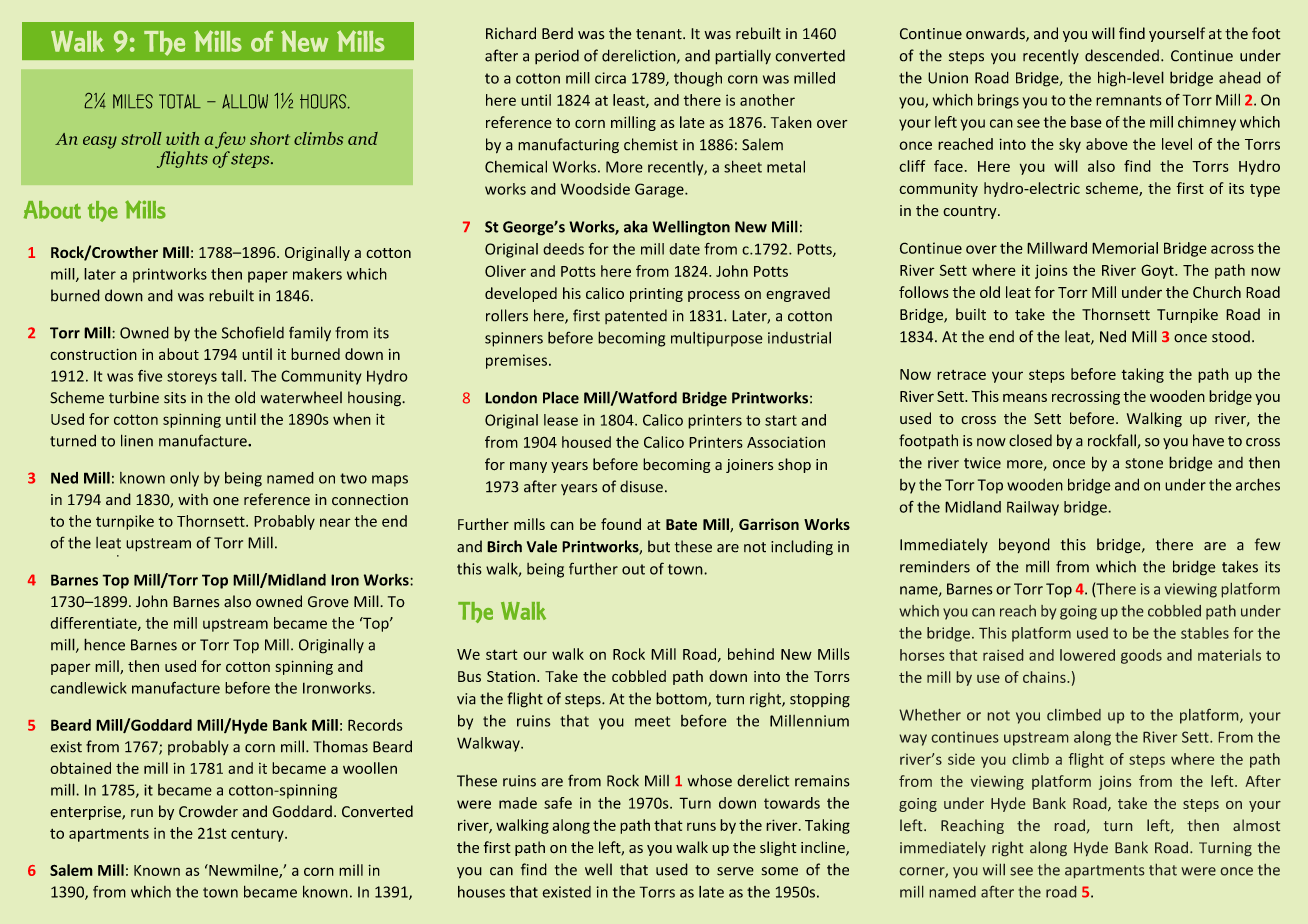 The width and height of the page is (1308, 924). What do you see at coordinates (735, 871) in the page?
I see `serve` at bounding box center [735, 871].
